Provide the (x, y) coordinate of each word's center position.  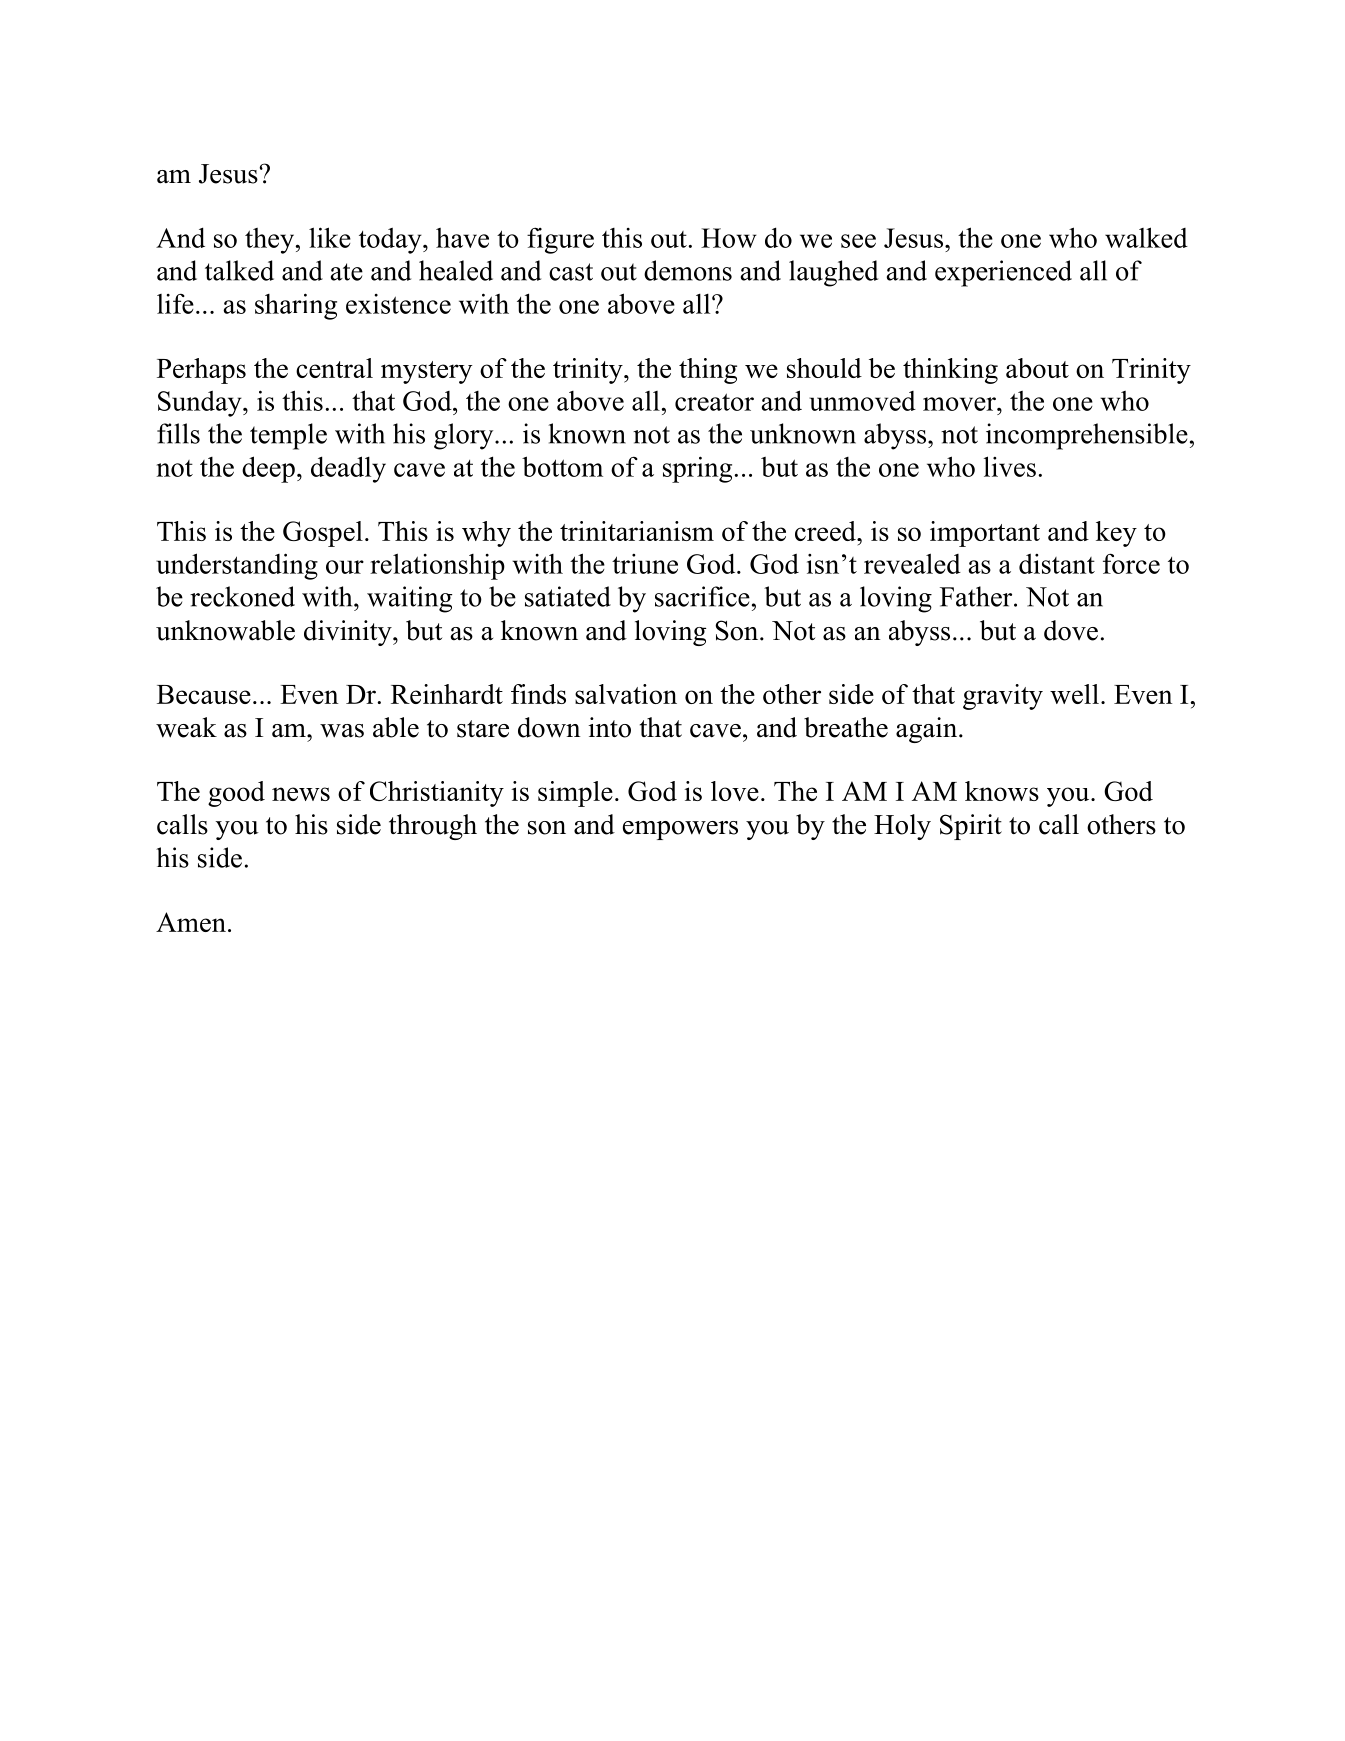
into (610, 727)
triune (645, 564)
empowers (680, 830)
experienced (1003, 273)
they (269, 241)
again (928, 730)
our (345, 567)
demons (688, 270)
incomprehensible (1087, 436)
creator (714, 402)
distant (1057, 563)
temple (288, 436)
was (342, 731)
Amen (191, 922)
